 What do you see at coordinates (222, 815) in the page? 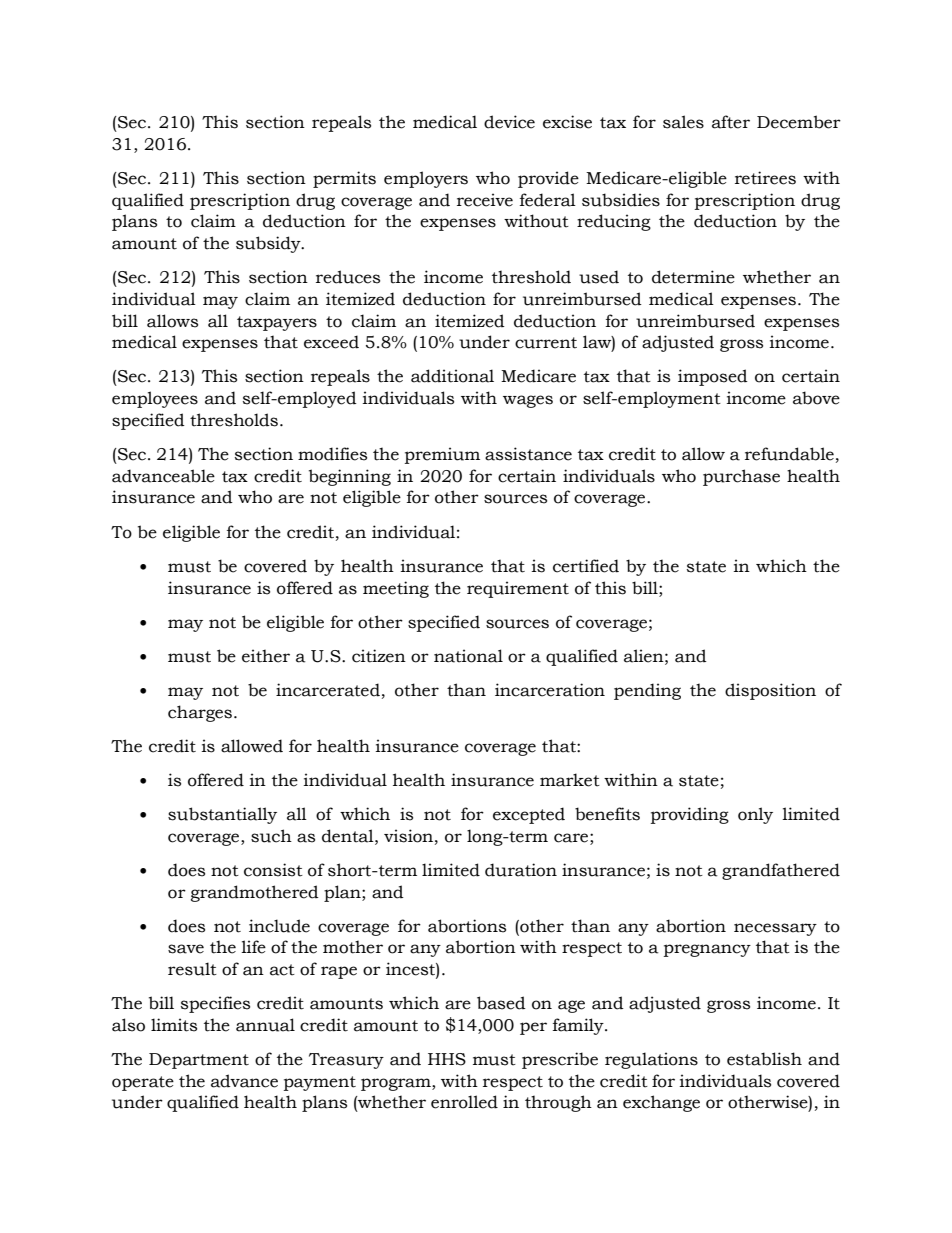
I see `substantially` at bounding box center [222, 815].
